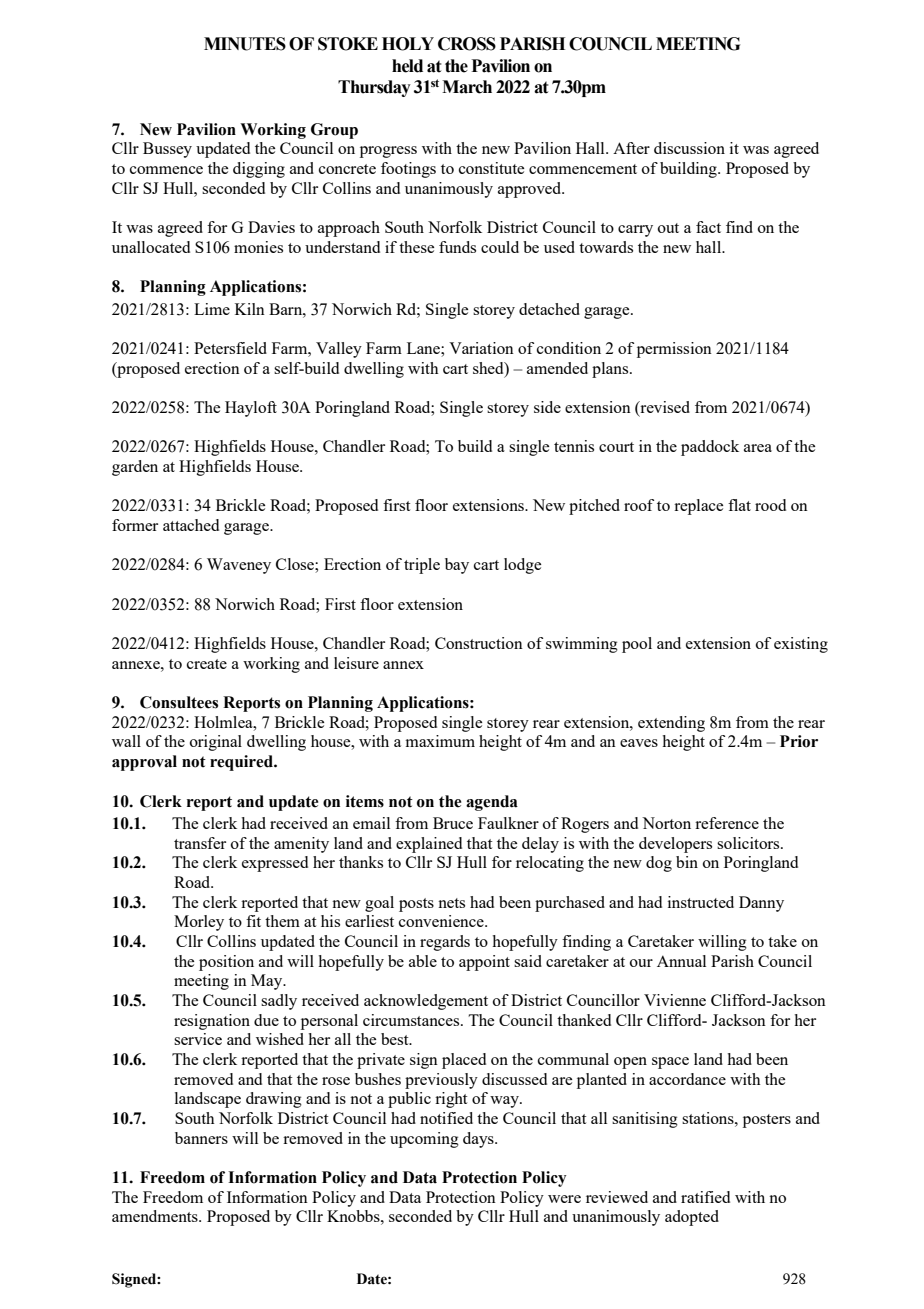 The image size is (924, 1309). I want to click on transfer, so click(200, 843).
